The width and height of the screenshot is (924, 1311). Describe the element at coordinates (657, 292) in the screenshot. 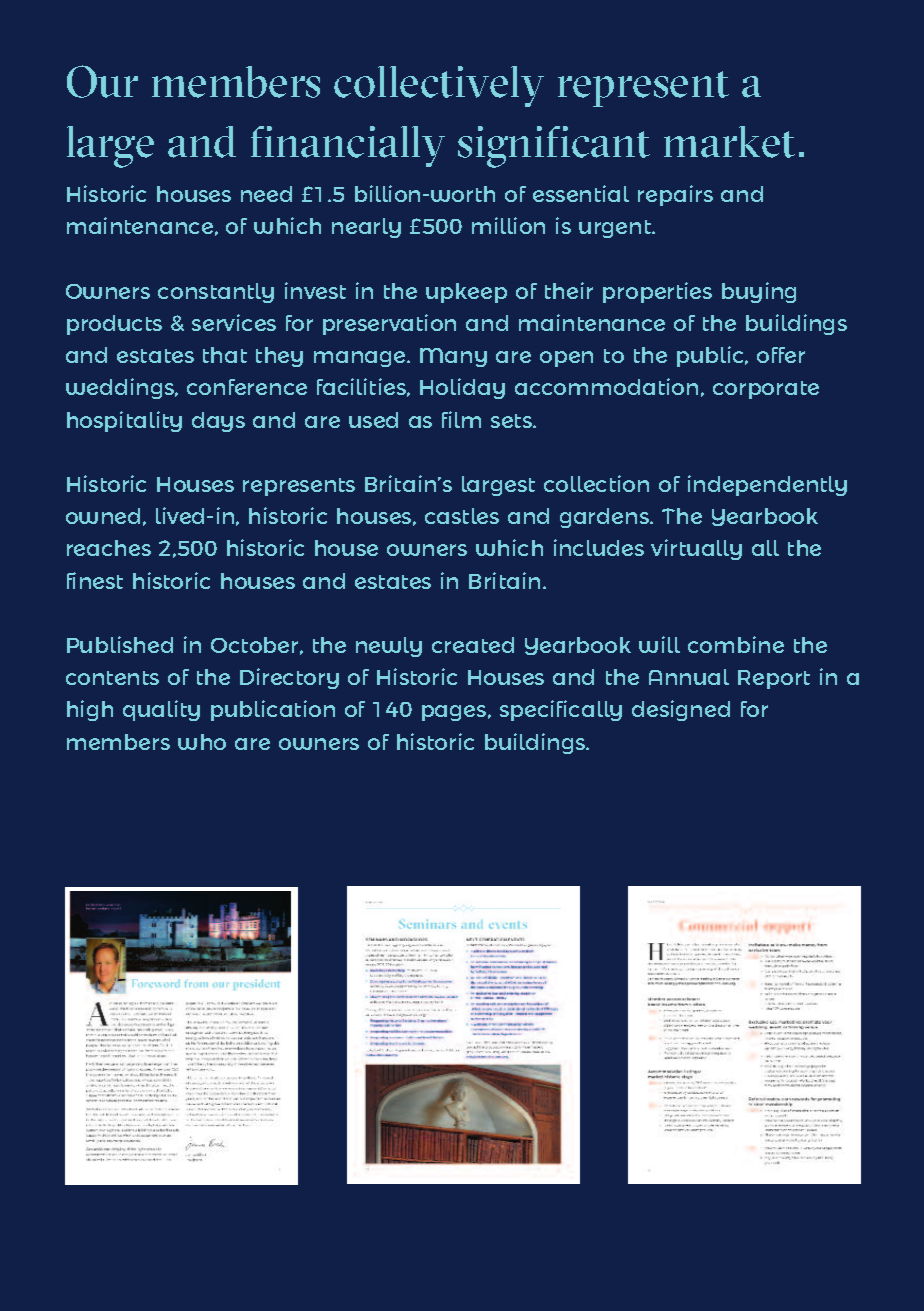

I see `properties` at that location.
